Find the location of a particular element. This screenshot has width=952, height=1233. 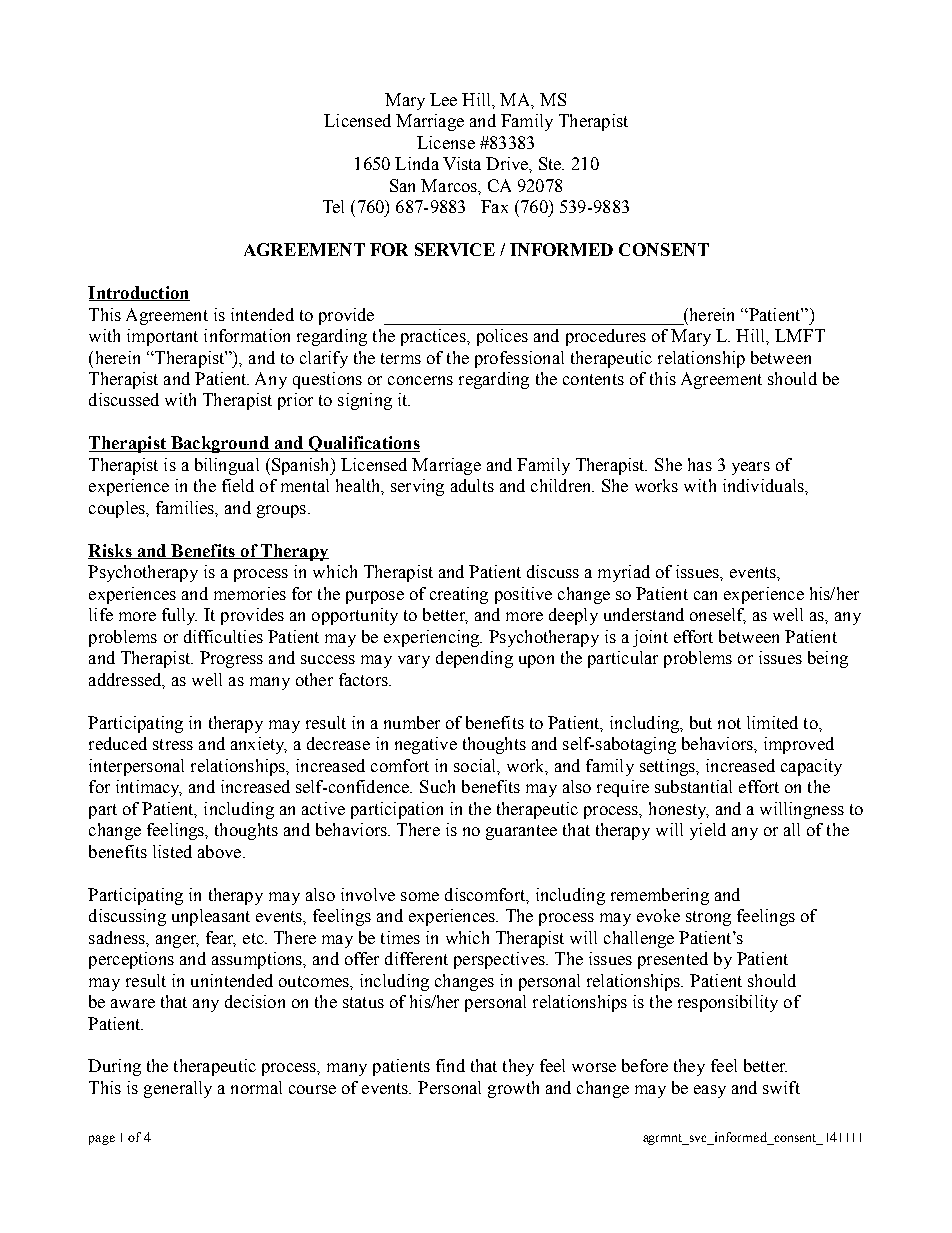

yield is located at coordinates (708, 831).
